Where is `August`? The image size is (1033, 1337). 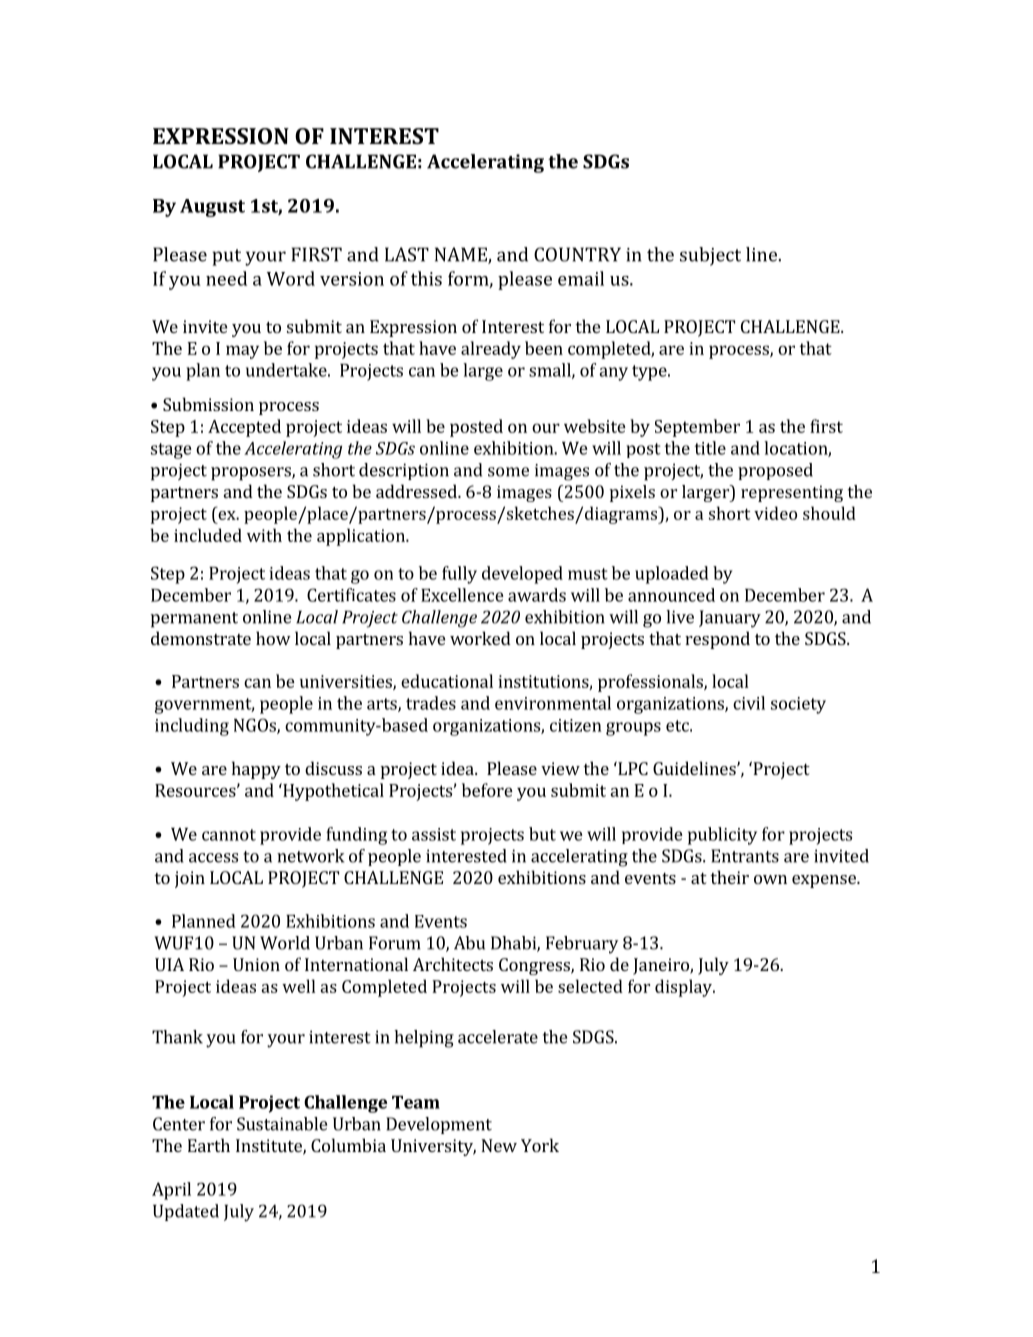
August is located at coordinates (212, 208).
